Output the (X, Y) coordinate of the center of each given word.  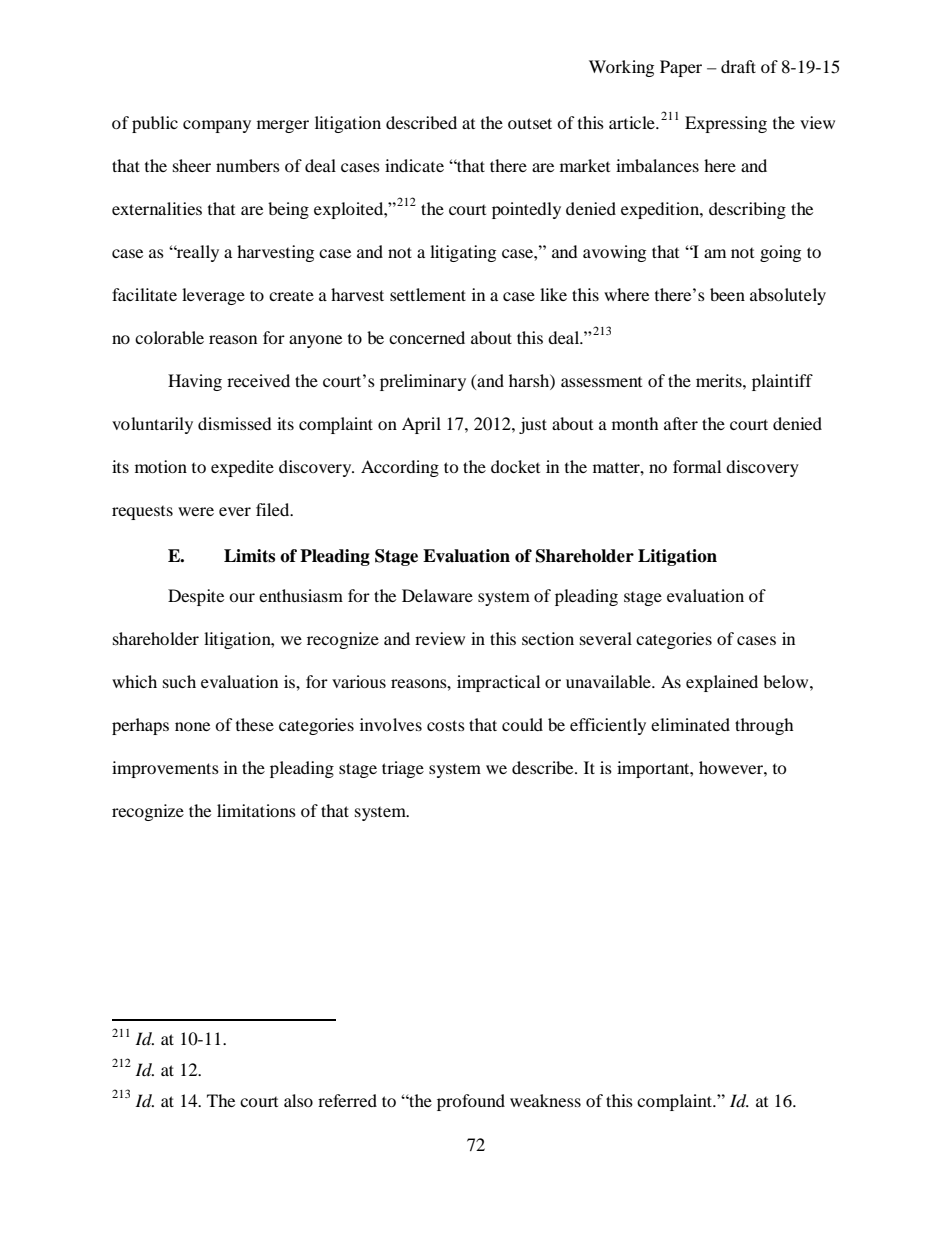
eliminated (690, 724)
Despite (196, 597)
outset (530, 123)
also (298, 1100)
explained (722, 683)
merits (720, 380)
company (217, 126)
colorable (169, 337)
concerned (427, 337)
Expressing (726, 124)
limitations (256, 810)
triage (403, 769)
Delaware (437, 595)
